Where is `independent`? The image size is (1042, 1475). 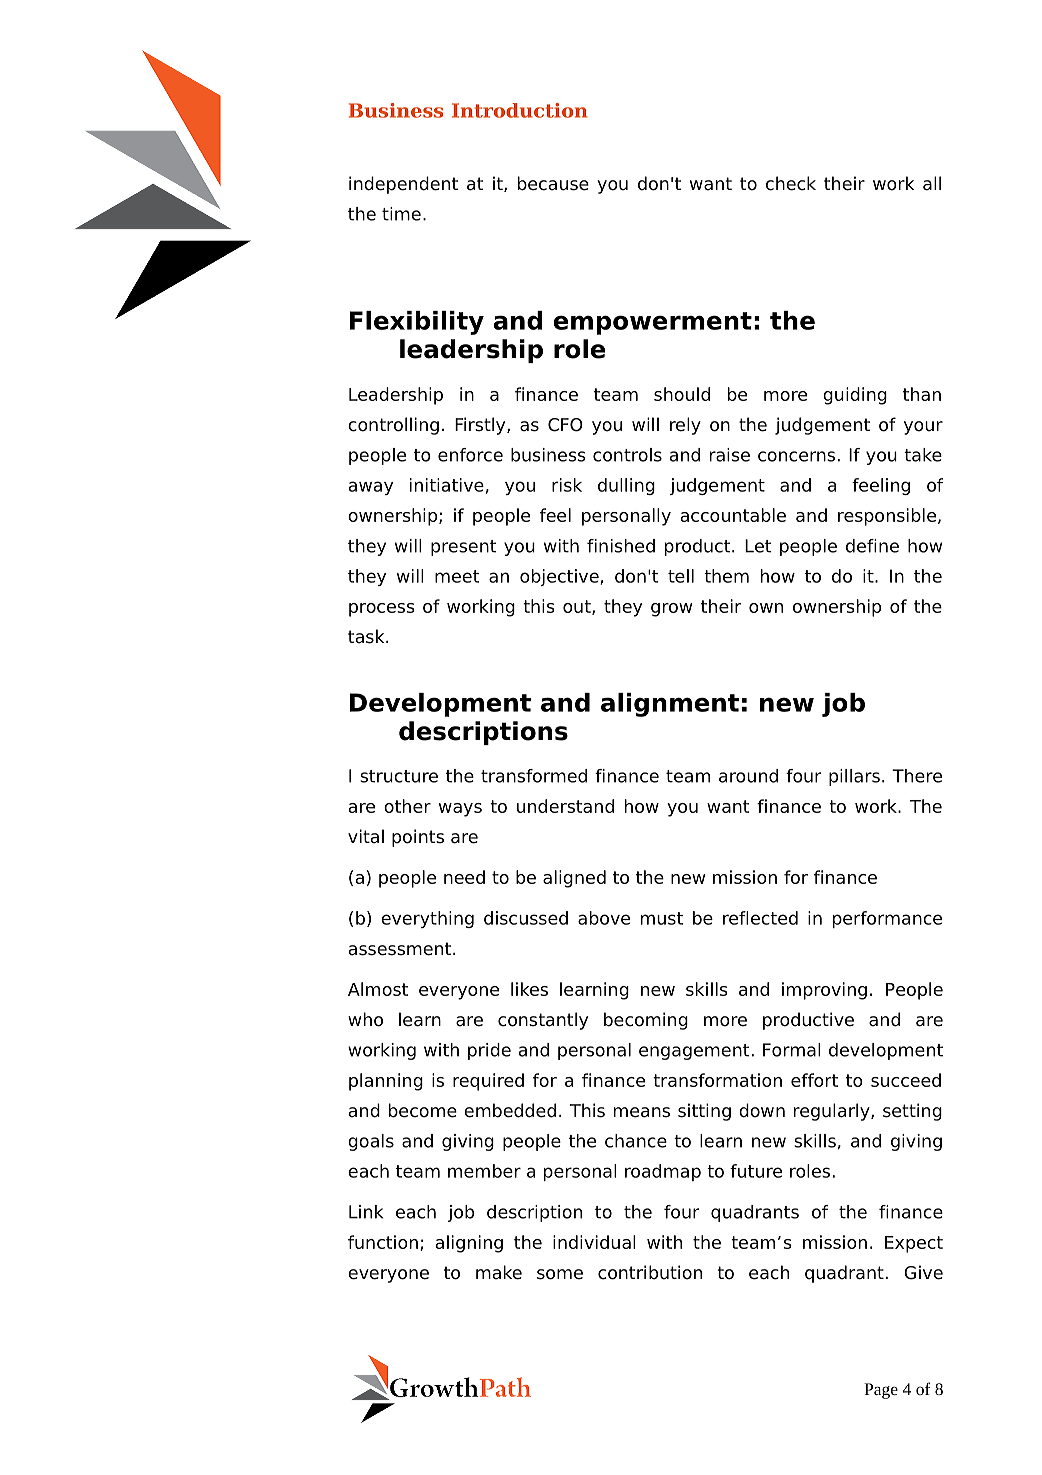 independent is located at coordinates (403, 185).
